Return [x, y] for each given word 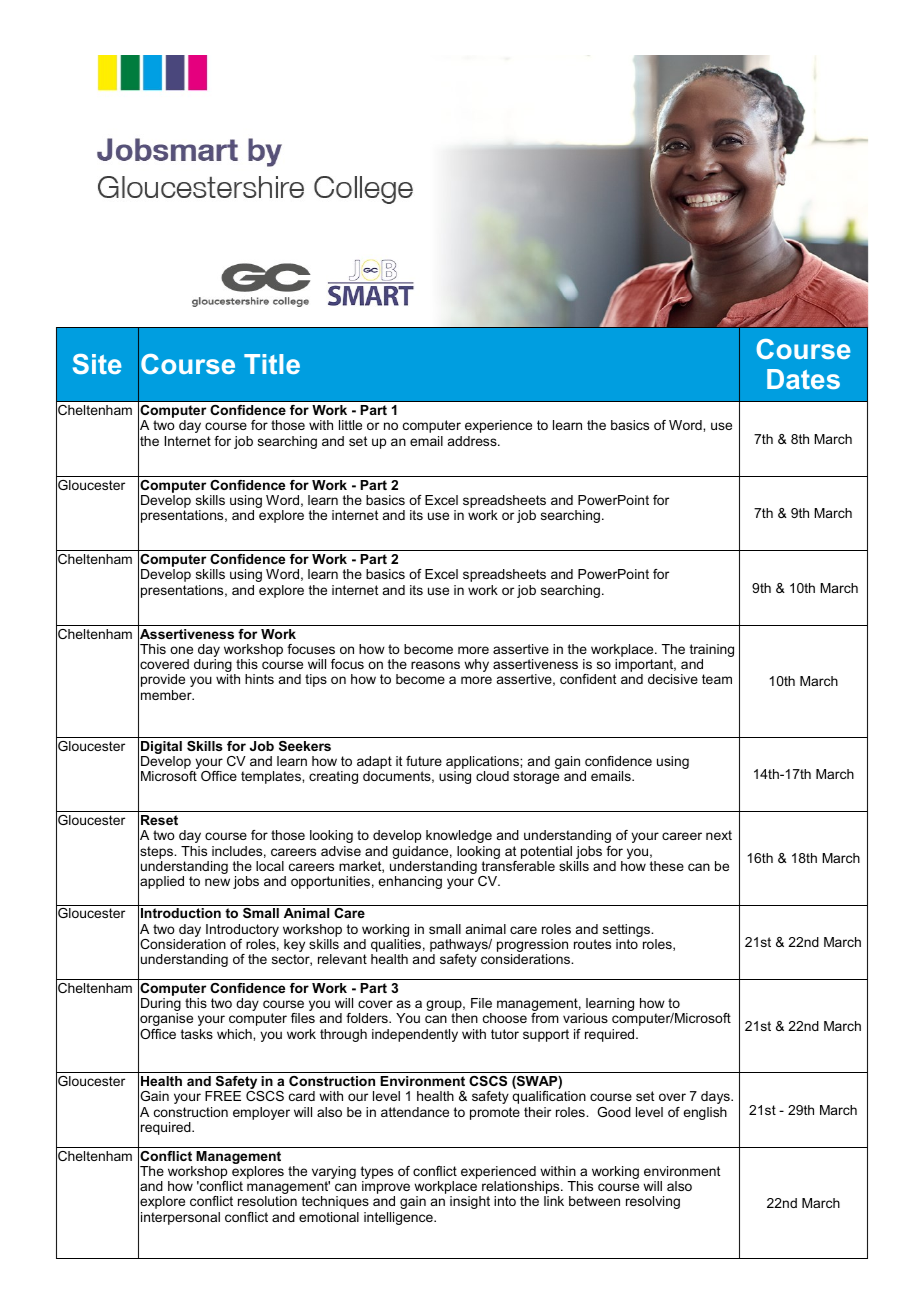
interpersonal [180, 1218]
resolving [653, 1202]
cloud [492, 776]
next [719, 835]
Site [97, 364]
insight [470, 1202]
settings [627, 932]
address [473, 441]
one [181, 650]
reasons [435, 665]
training [712, 652]
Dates [803, 379]
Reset [159, 820]
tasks [197, 1034]
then [464, 1018]
